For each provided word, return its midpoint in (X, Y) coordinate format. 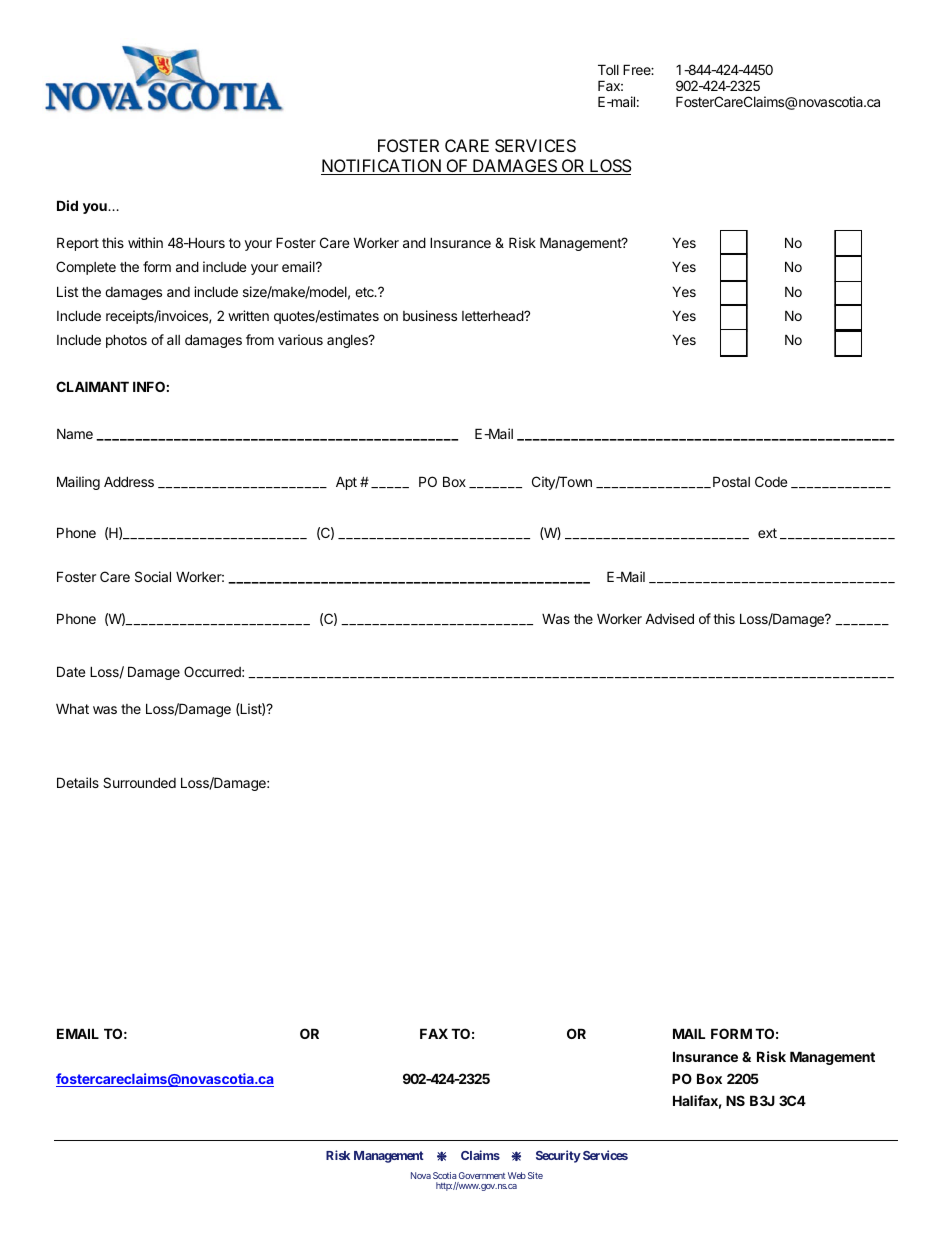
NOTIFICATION (382, 167)
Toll (608, 69)
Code (771, 481)
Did (67, 205)
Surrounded (139, 782)
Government (482, 1175)
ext (767, 533)
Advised (669, 618)
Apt (346, 483)
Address (129, 481)
